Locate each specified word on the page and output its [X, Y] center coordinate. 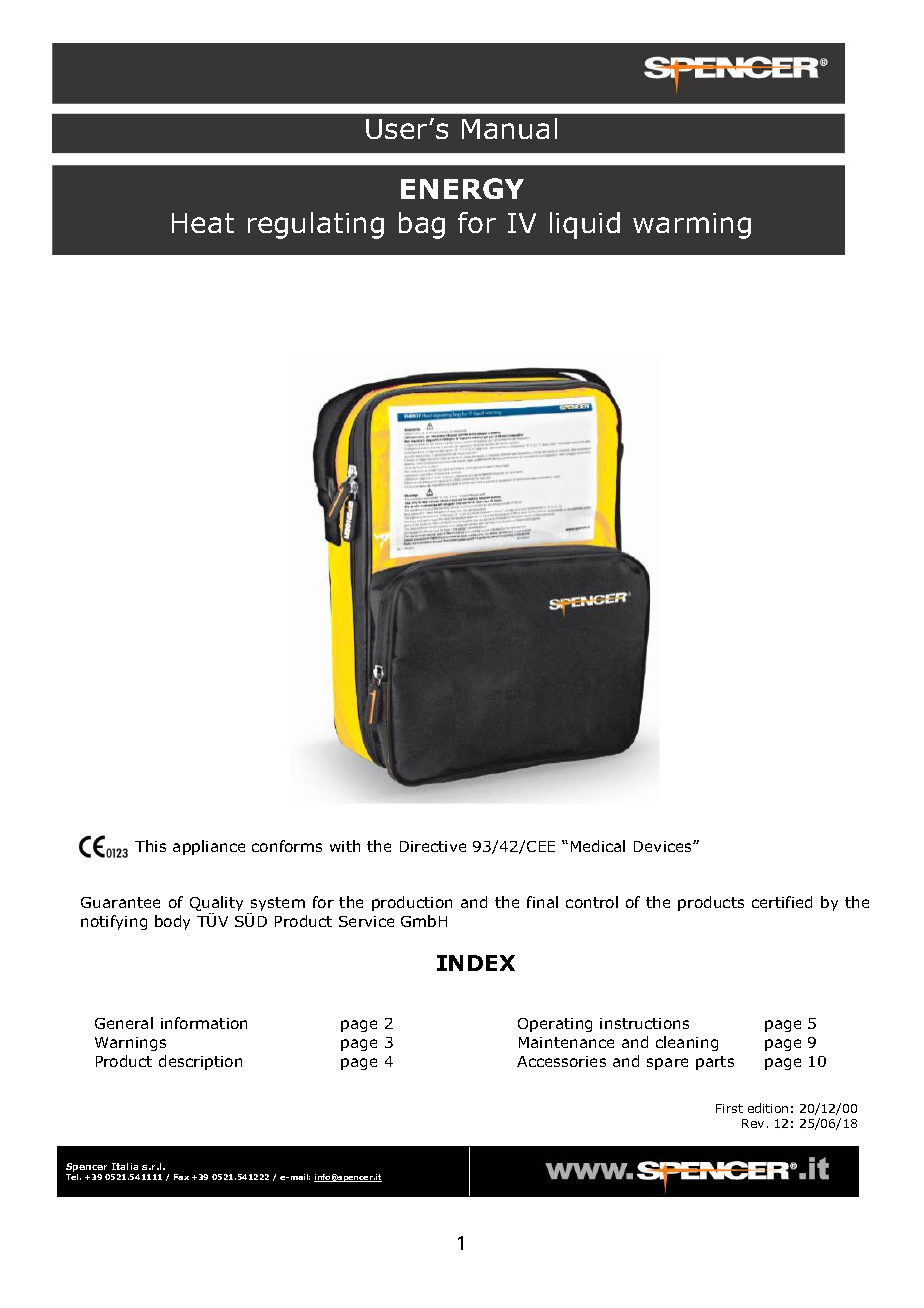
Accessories [561, 1061]
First [729, 1108]
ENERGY [462, 188]
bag [422, 225]
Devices [664, 846]
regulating [316, 225]
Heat [203, 223]
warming [692, 226]
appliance [209, 847]
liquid [585, 225]
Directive [433, 846]
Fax [181, 1177]
